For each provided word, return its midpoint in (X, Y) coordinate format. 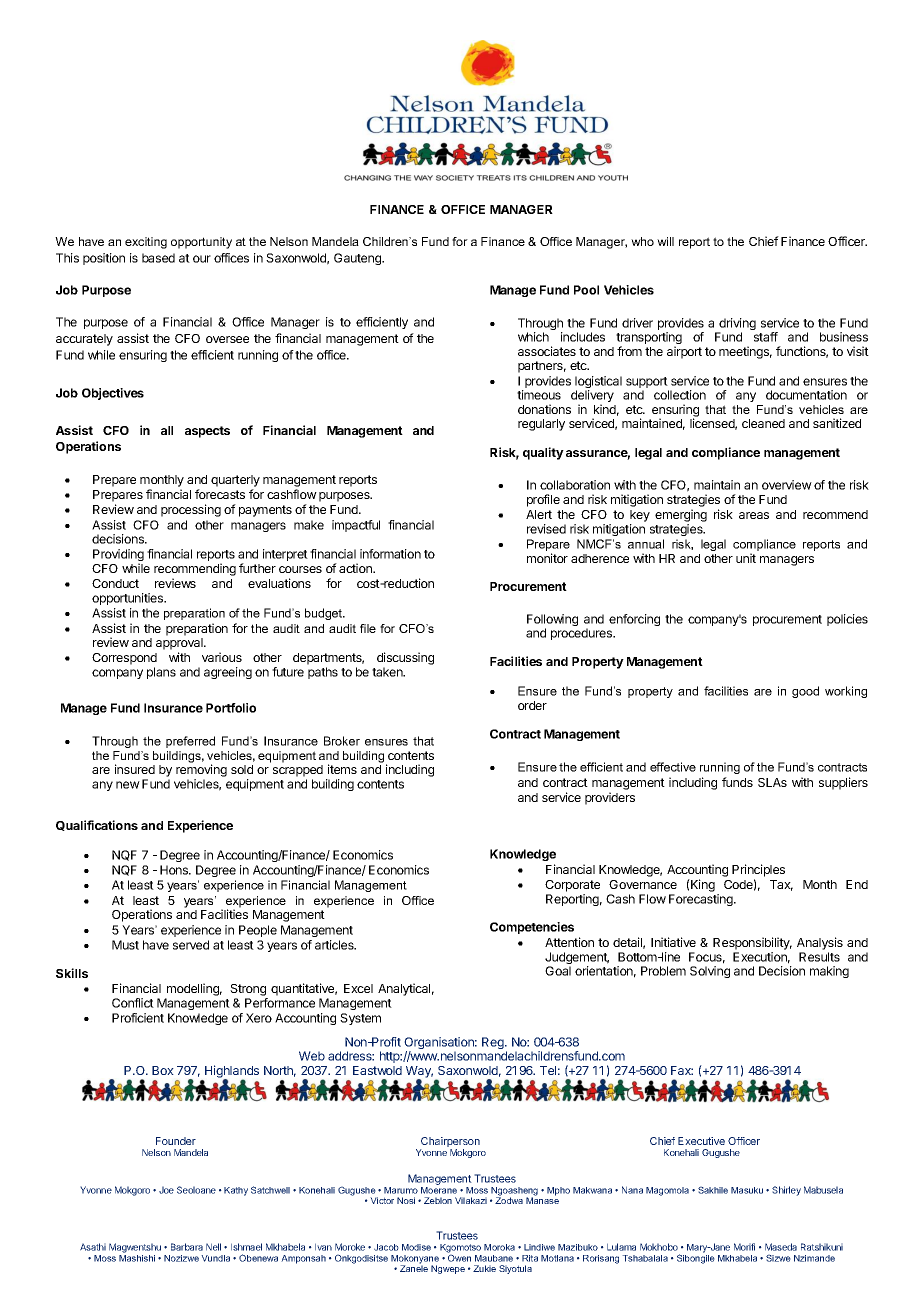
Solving (710, 972)
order (532, 705)
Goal (558, 971)
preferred (190, 742)
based (158, 258)
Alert (539, 514)
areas (754, 515)
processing (191, 510)
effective (673, 767)
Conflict (133, 1003)
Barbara (187, 1247)
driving (736, 325)
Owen (459, 1257)
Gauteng (358, 259)
